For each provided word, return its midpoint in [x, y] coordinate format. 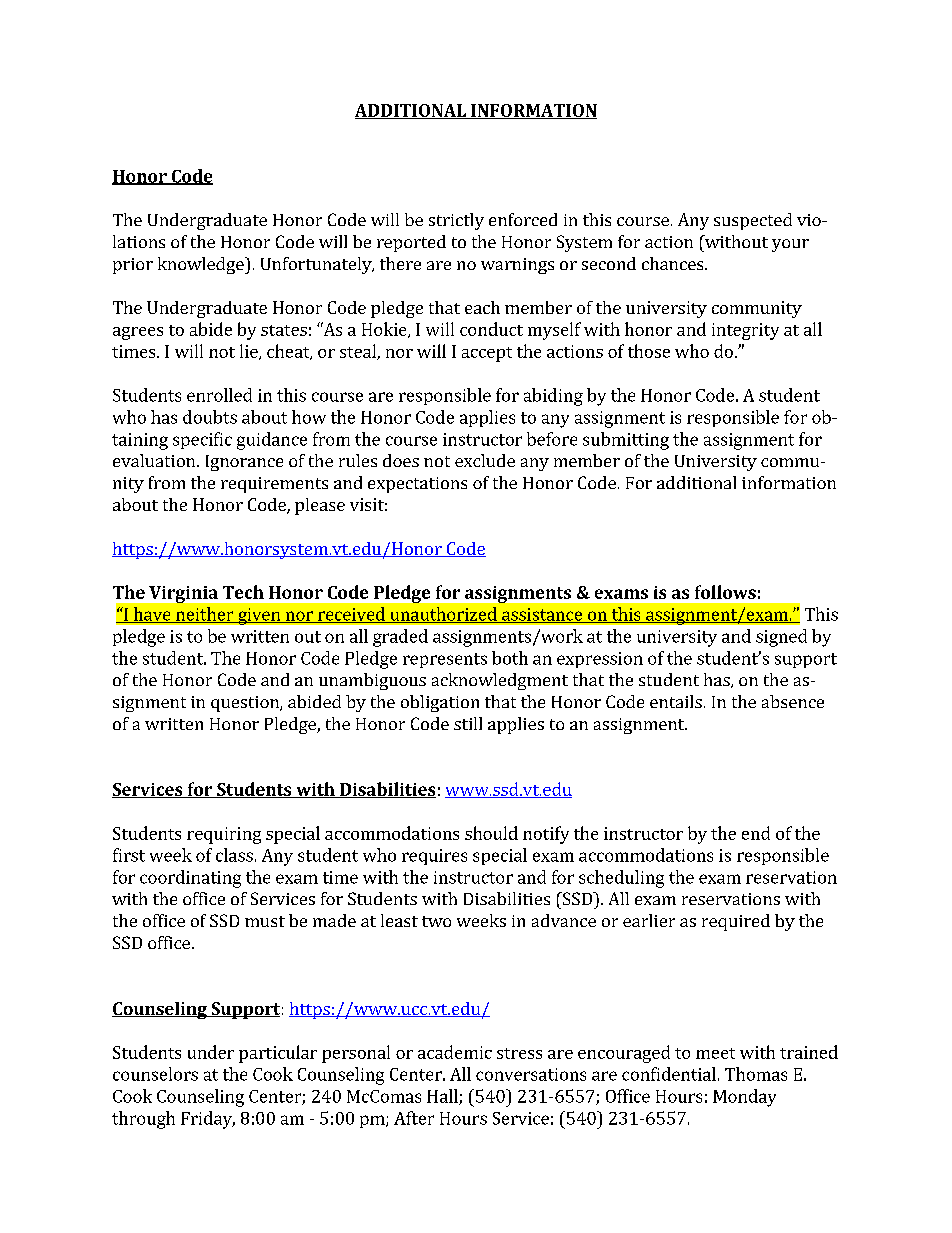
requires [434, 857]
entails [676, 701]
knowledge [202, 265]
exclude [485, 460]
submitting [626, 441]
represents [445, 660]
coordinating [190, 879]
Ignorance [244, 463]
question [246, 704]
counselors [155, 1074]
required [736, 922]
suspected [753, 221]
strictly [456, 221]
